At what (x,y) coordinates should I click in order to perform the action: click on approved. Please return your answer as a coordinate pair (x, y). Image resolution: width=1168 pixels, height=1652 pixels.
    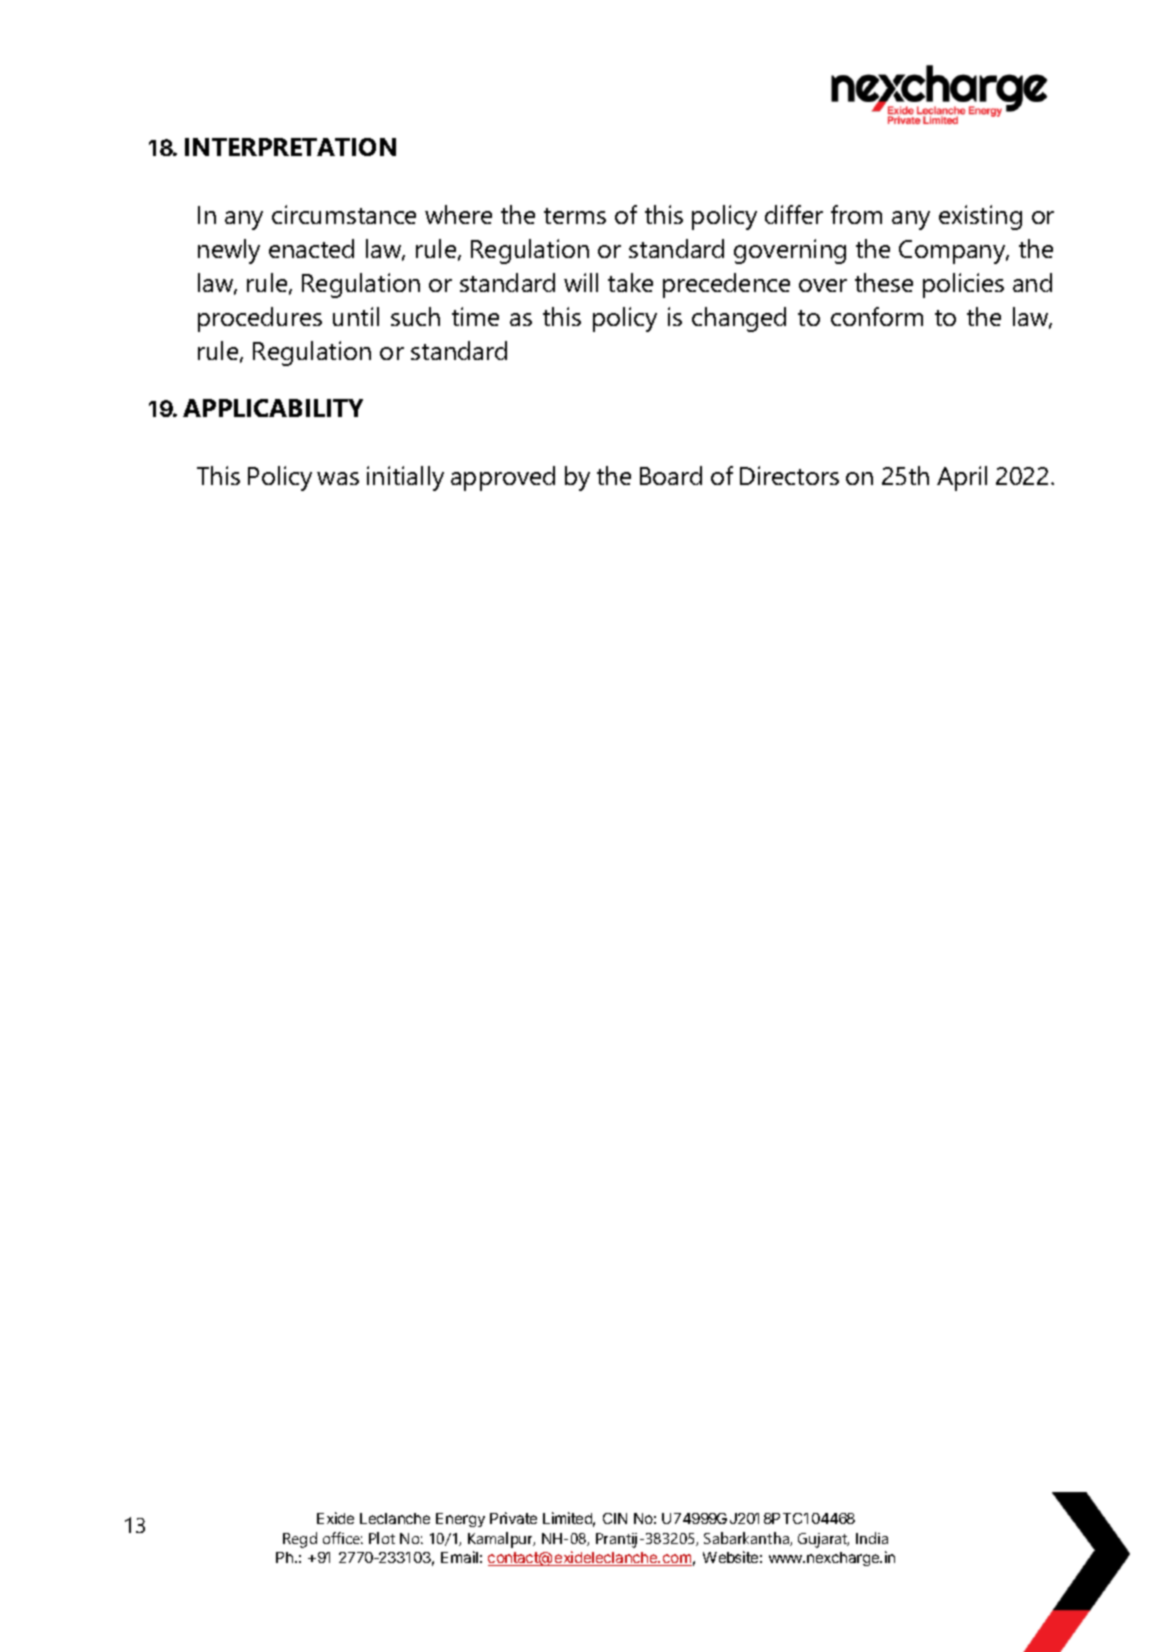
    Looking at the image, I should click on (503, 478).
